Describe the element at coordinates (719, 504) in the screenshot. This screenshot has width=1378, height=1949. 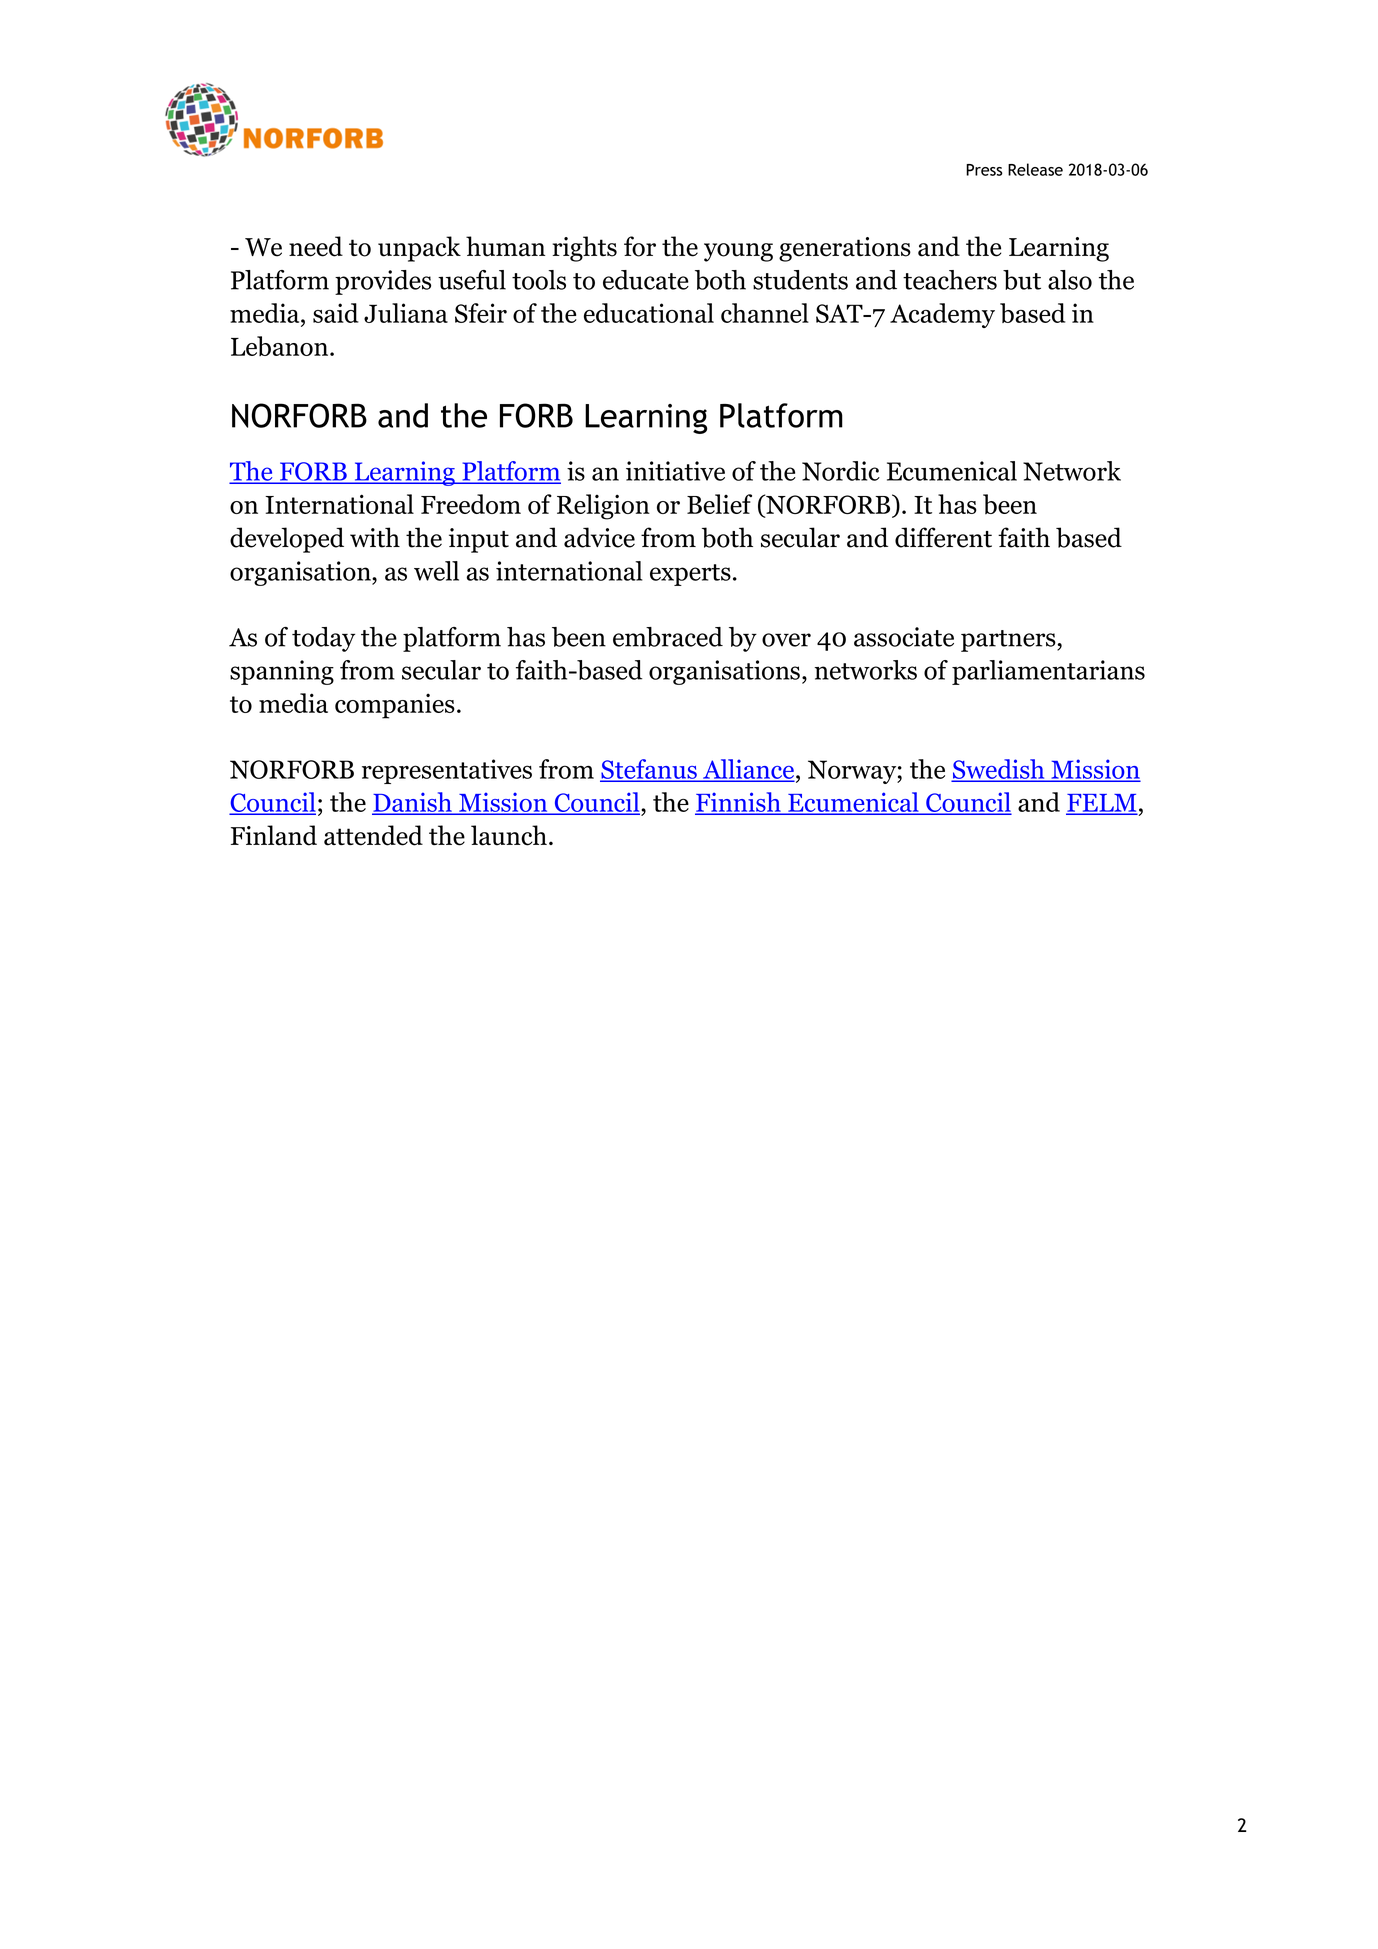
I see `Belief` at that location.
